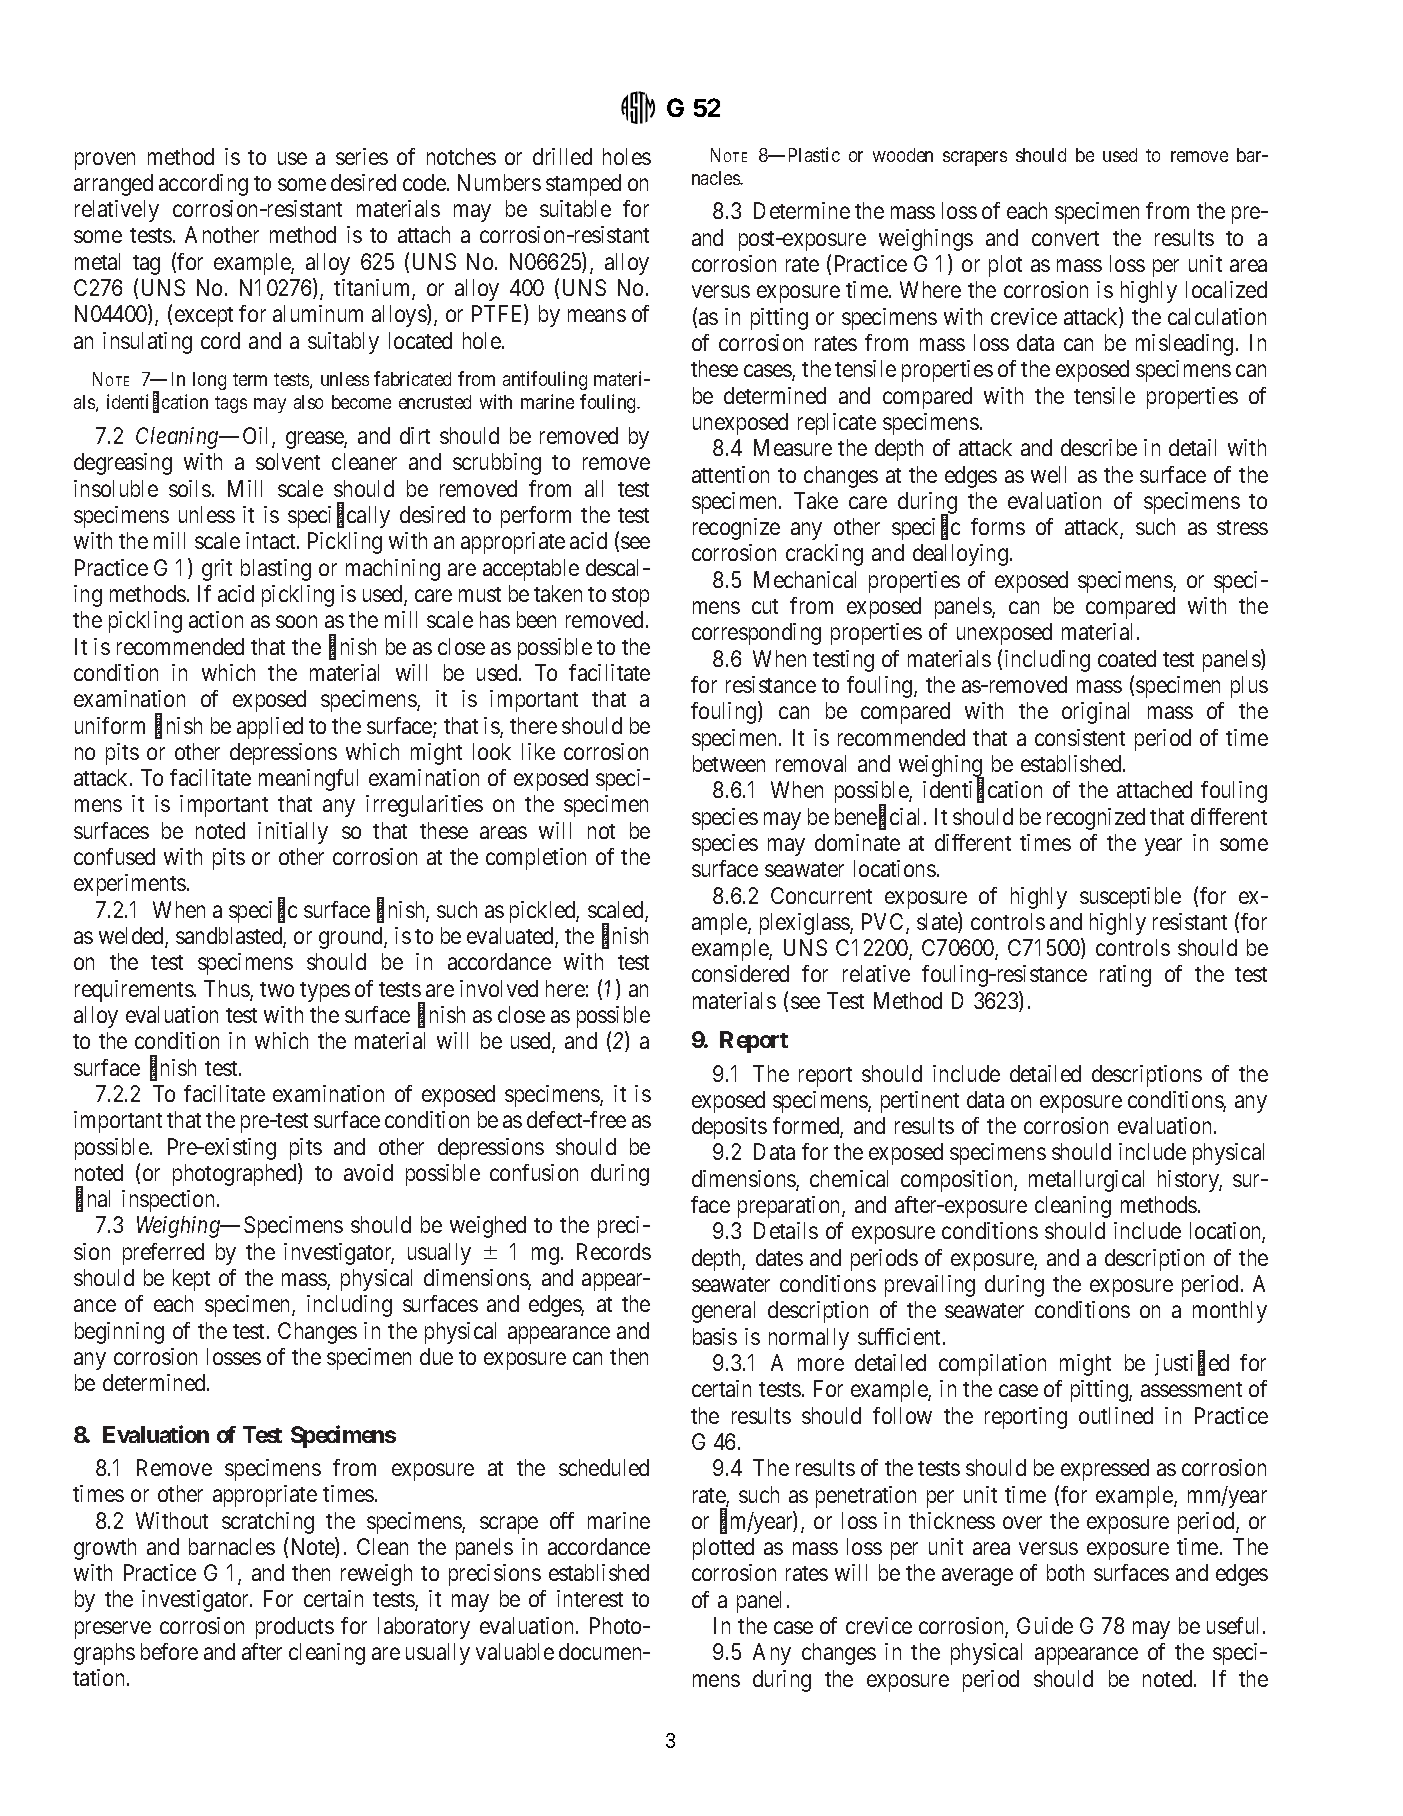  Describe the element at coordinates (998, 526) in the document. I see `forms` at that location.
